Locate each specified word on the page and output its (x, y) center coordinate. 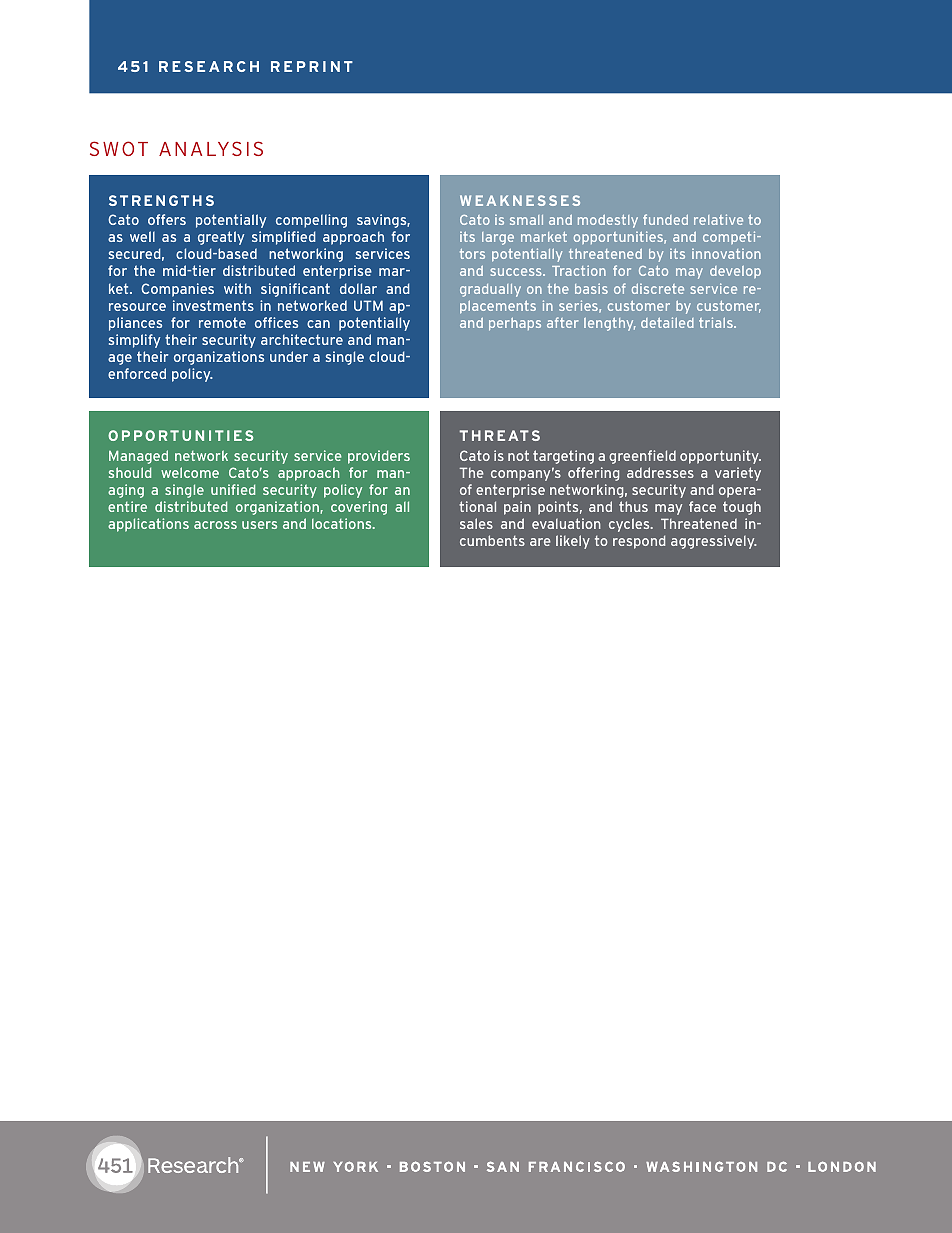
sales (476, 523)
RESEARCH (209, 66)
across (215, 525)
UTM (368, 305)
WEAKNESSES (520, 200)
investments (213, 305)
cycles (630, 525)
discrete (658, 289)
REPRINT (312, 66)
